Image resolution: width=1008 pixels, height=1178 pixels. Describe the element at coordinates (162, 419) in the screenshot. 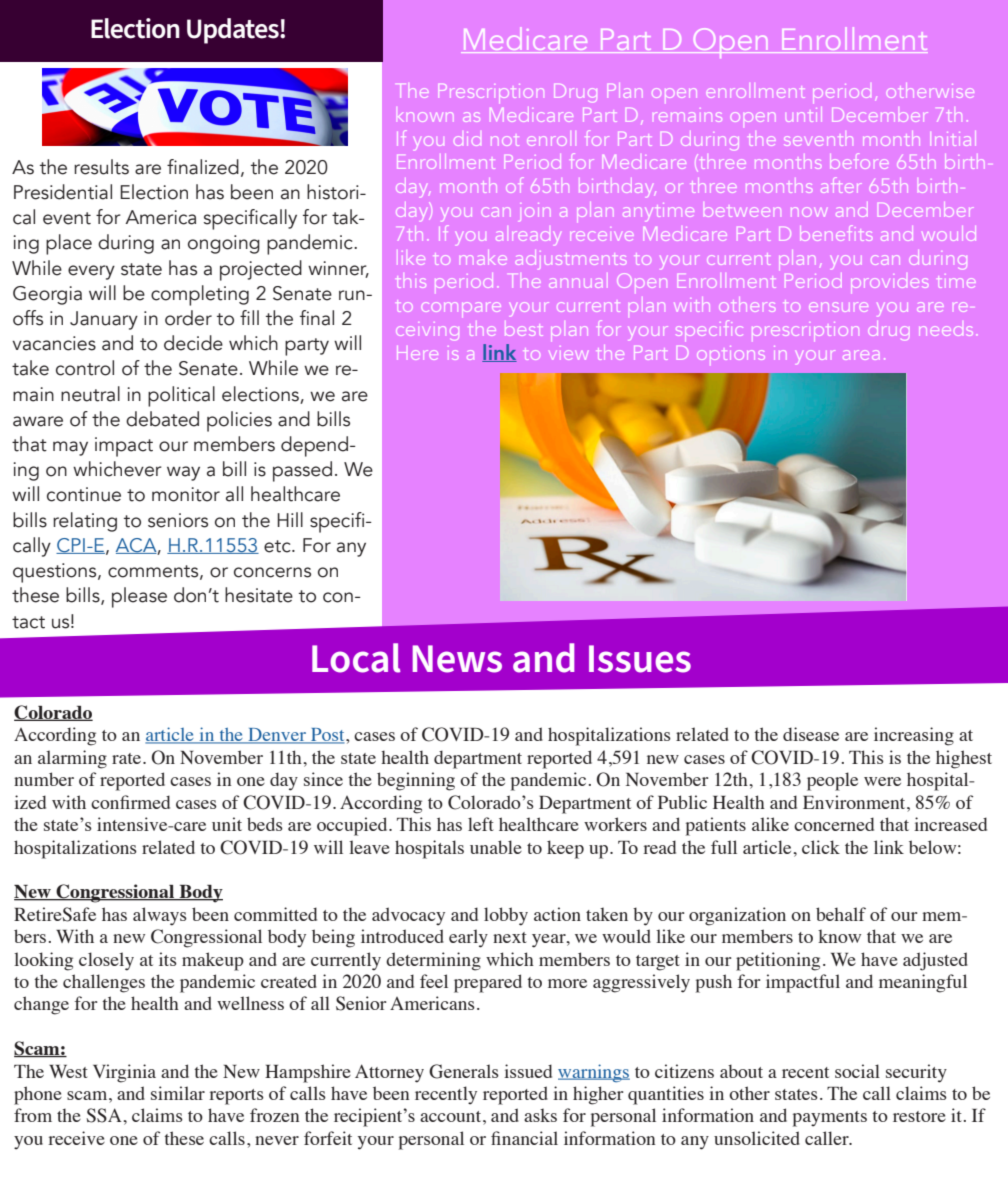

I see `debated` at that location.
